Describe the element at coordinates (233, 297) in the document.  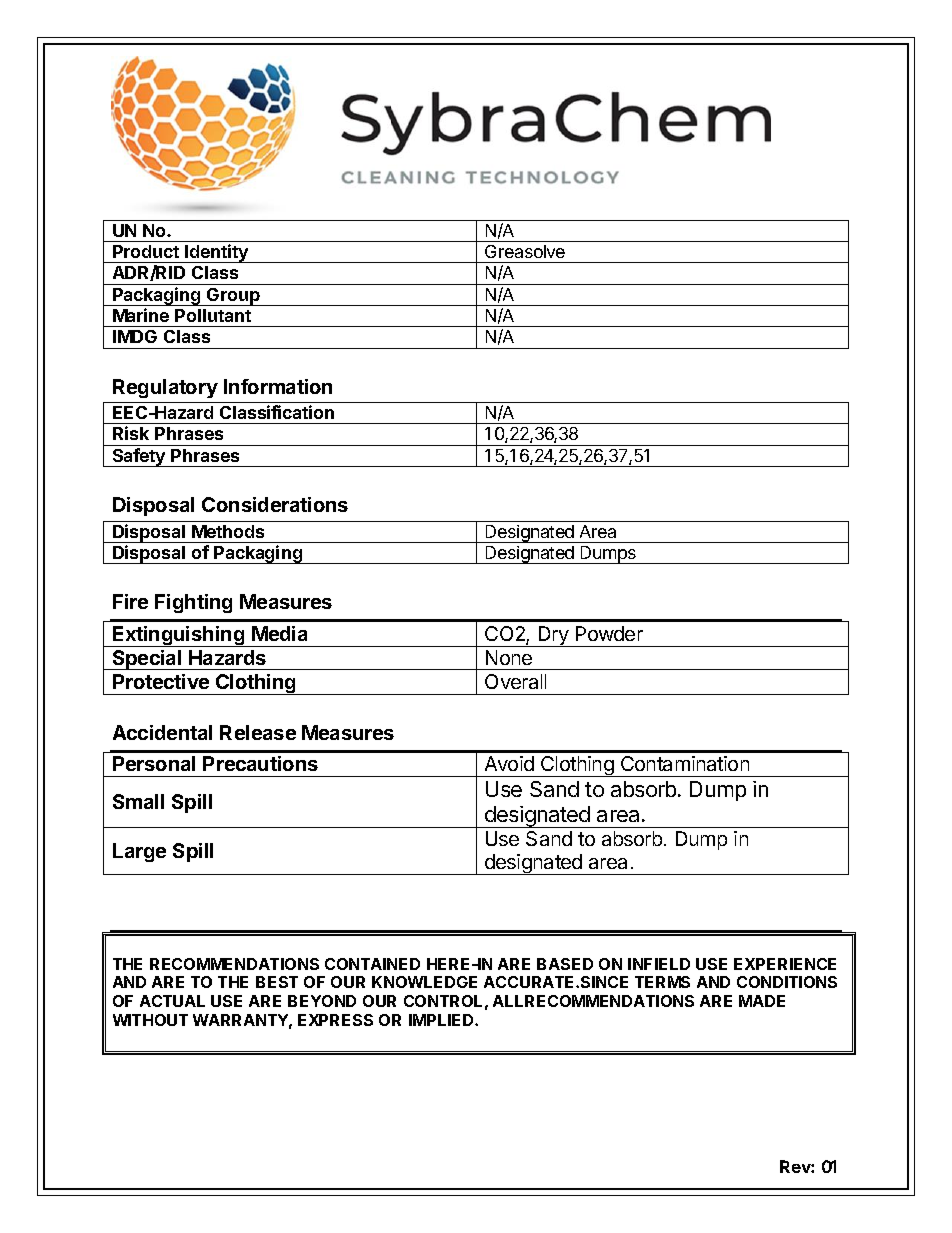
I see `Group` at that location.
